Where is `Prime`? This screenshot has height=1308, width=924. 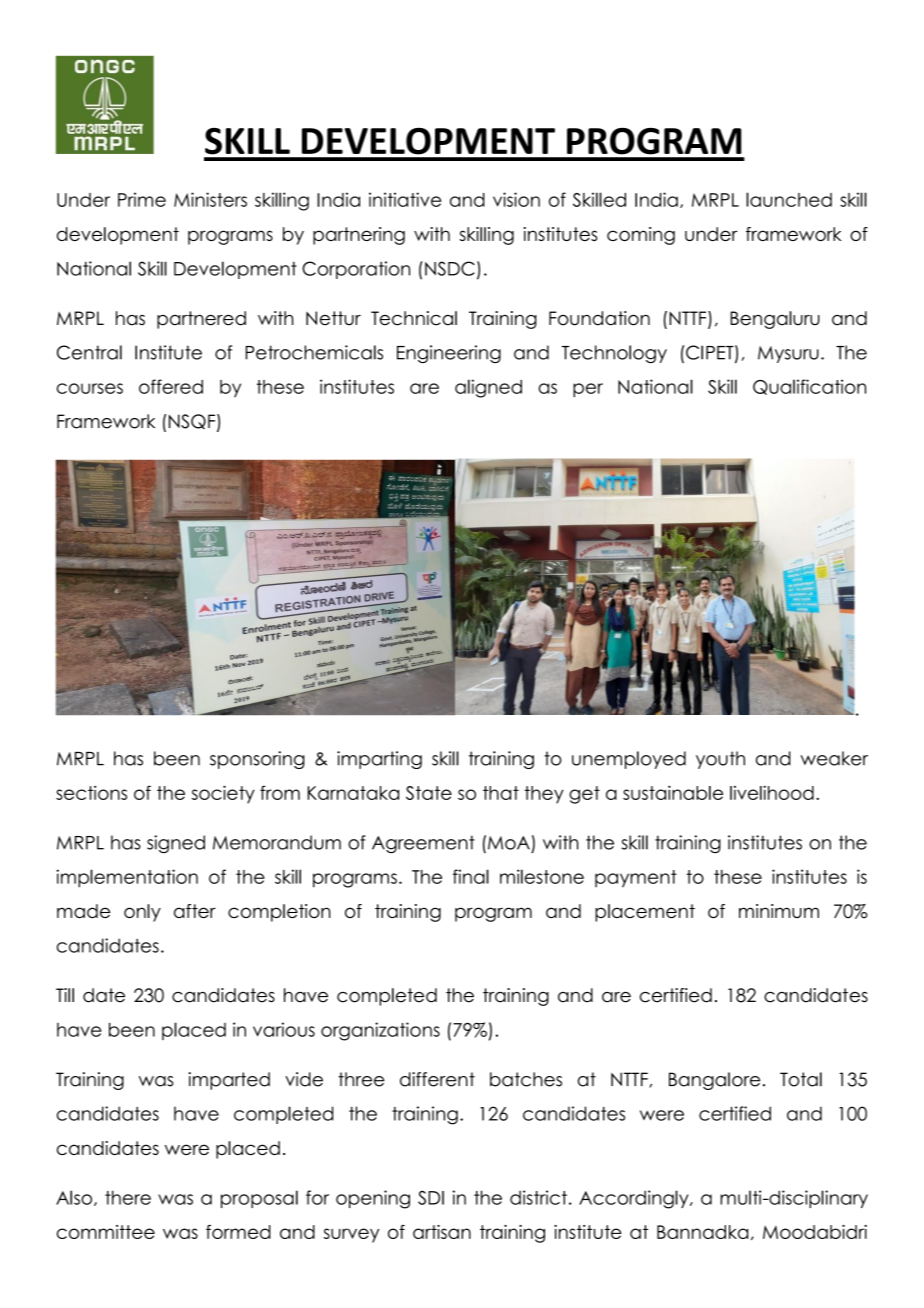 Prime is located at coordinates (142, 199).
